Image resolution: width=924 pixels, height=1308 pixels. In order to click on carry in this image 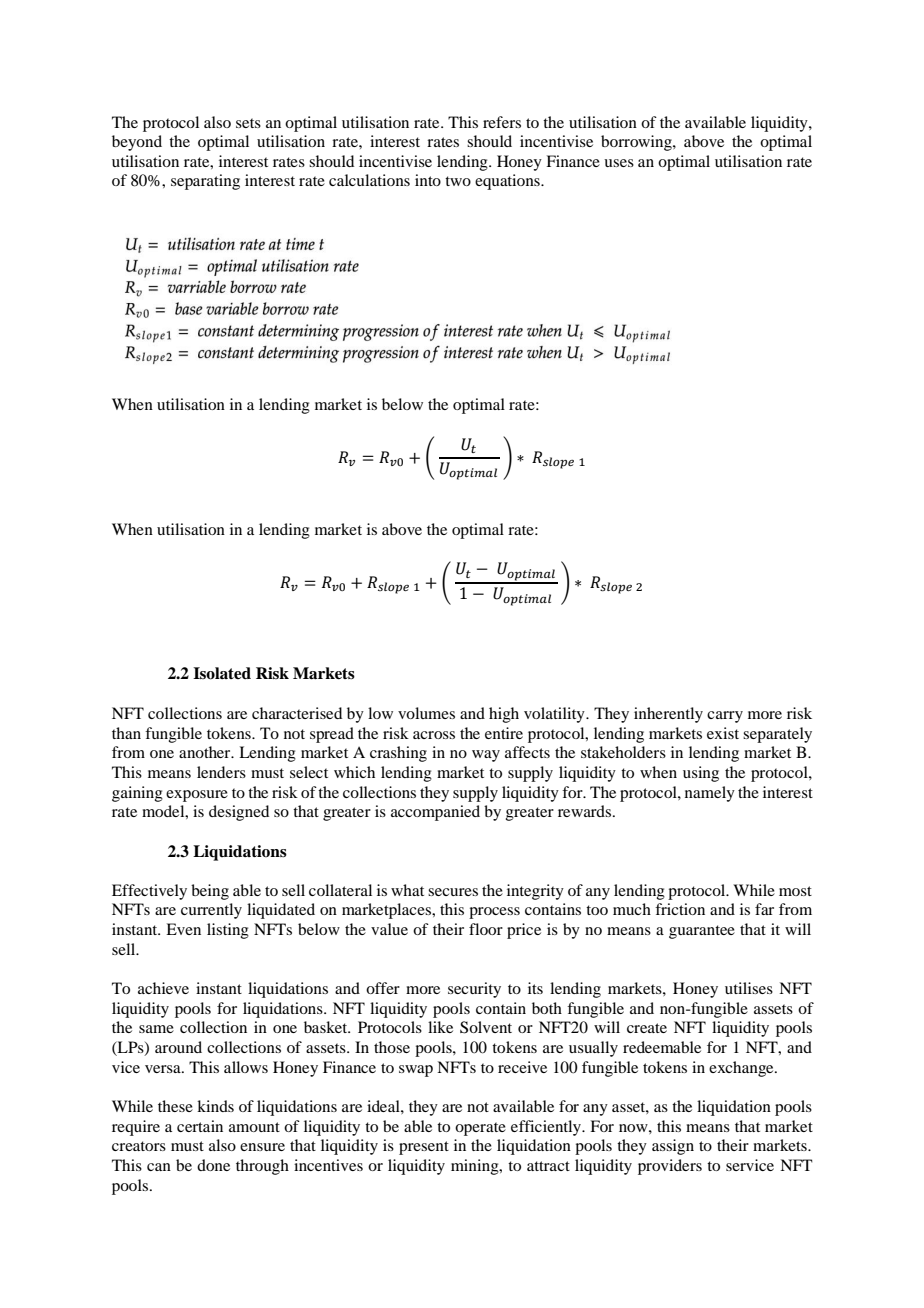, I will do `click(725, 717)`.
